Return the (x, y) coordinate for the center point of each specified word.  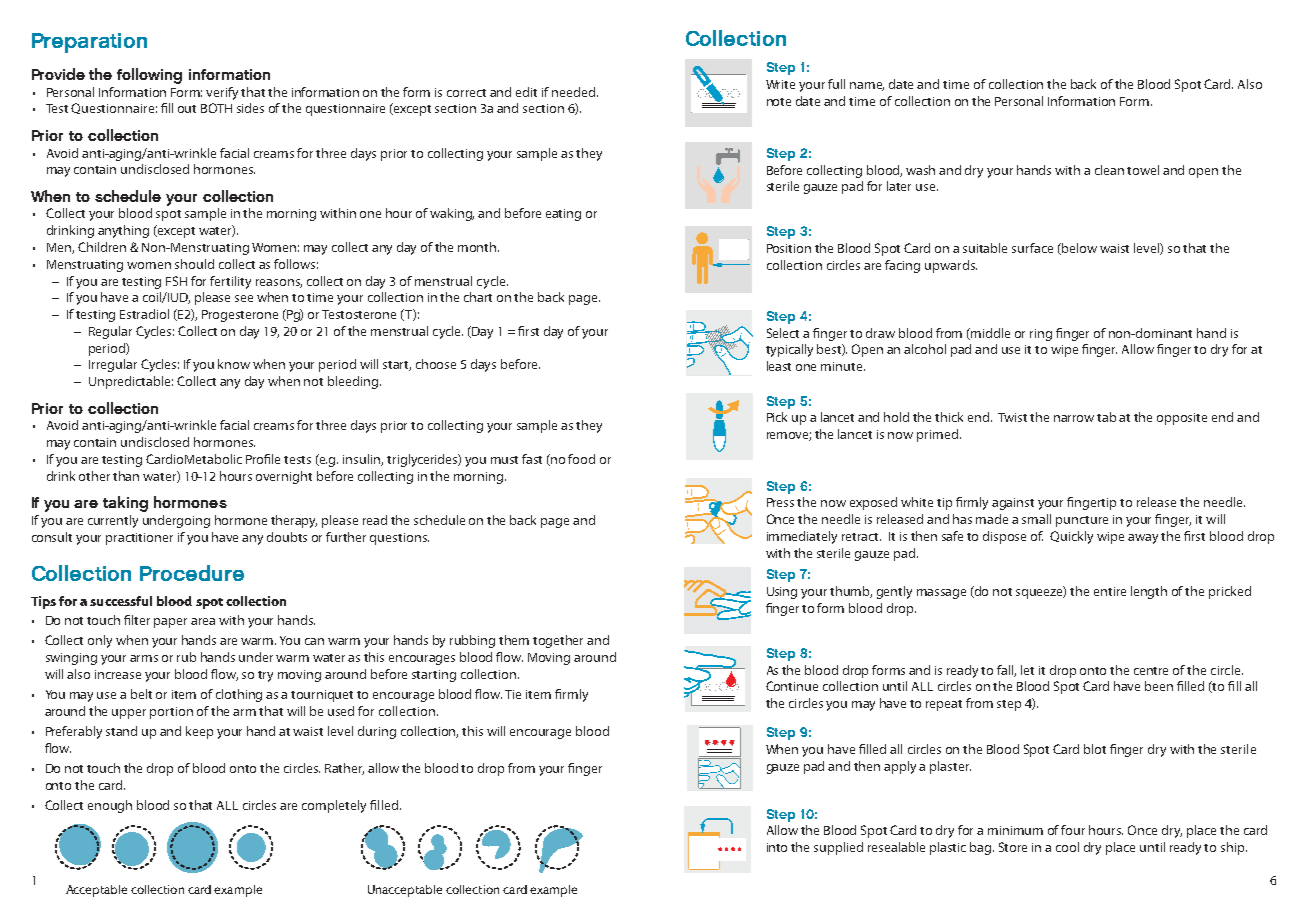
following (149, 76)
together (558, 641)
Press (780, 502)
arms (144, 658)
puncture (1082, 521)
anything (123, 231)
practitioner (139, 539)
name (867, 86)
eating (563, 215)
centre (1151, 671)
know (234, 364)
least (779, 366)
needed (575, 92)
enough (110, 806)
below (1078, 249)
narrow (1074, 418)
